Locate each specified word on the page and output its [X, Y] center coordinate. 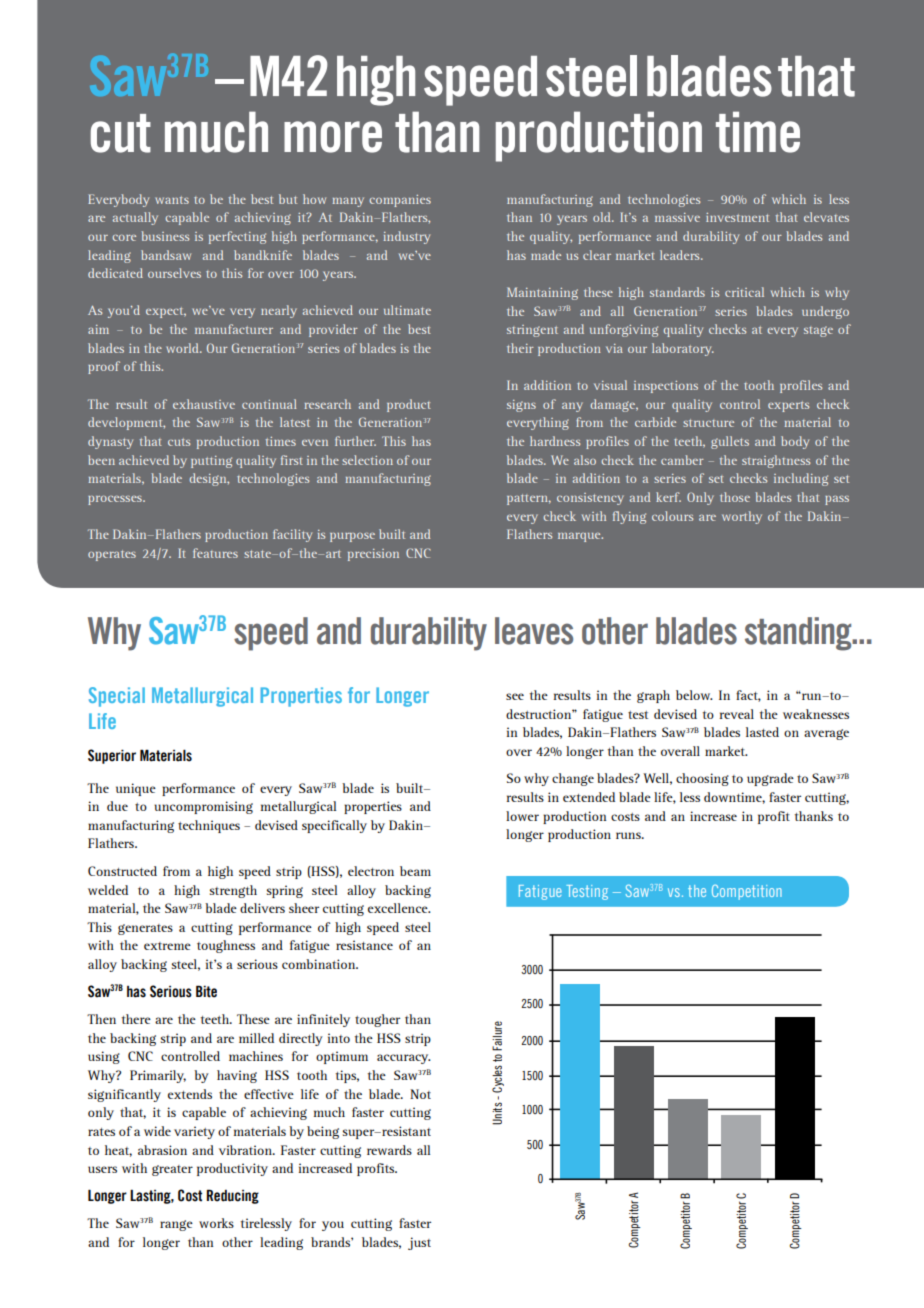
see [515, 696]
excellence [399, 908]
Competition [747, 892]
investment [737, 217]
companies [400, 201]
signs [521, 406]
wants [172, 200]
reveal [737, 714]
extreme [167, 946]
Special [117, 697]
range [176, 1225]
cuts [179, 442]
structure [708, 423]
